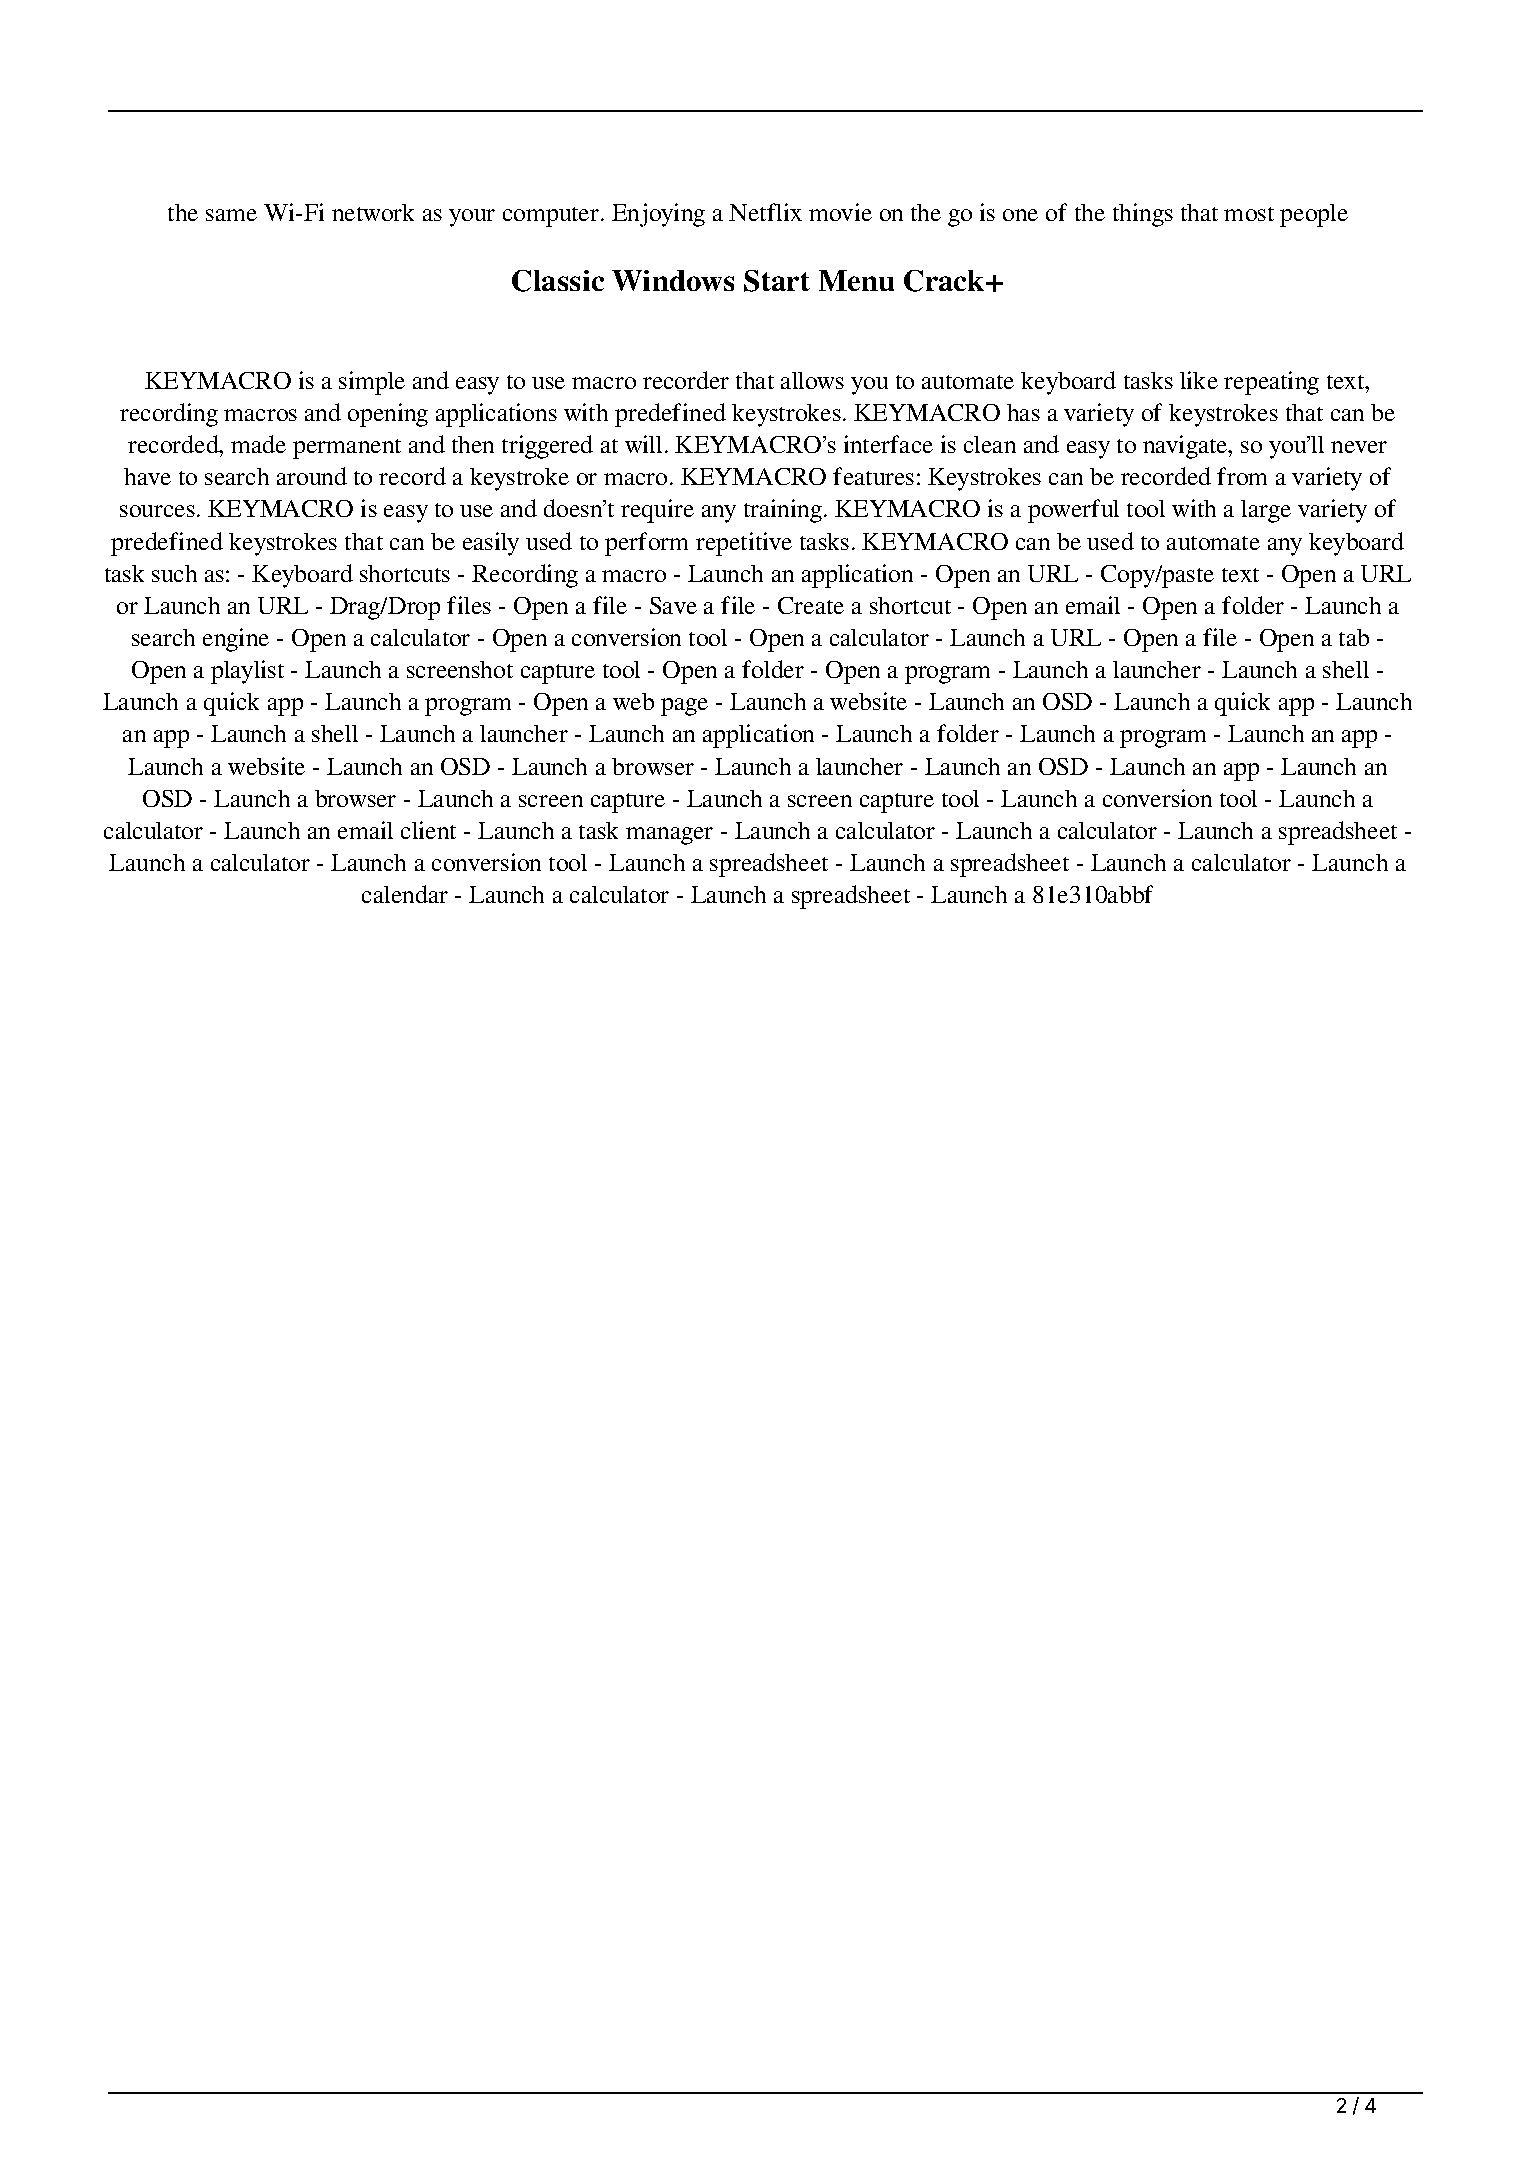  What do you see at coordinates (684, 707) in the screenshot?
I see `page` at bounding box center [684, 707].
